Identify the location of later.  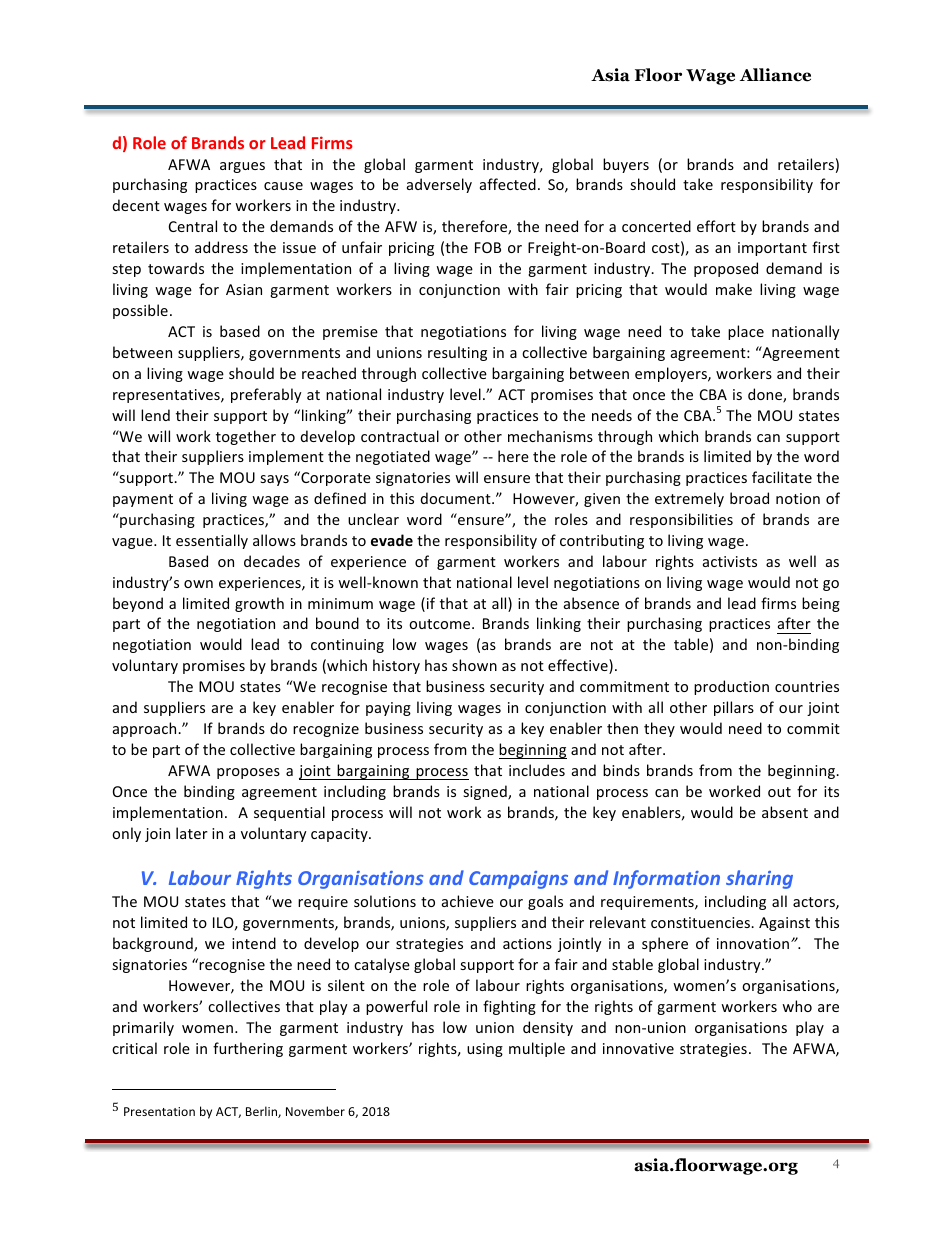
(192, 833).
